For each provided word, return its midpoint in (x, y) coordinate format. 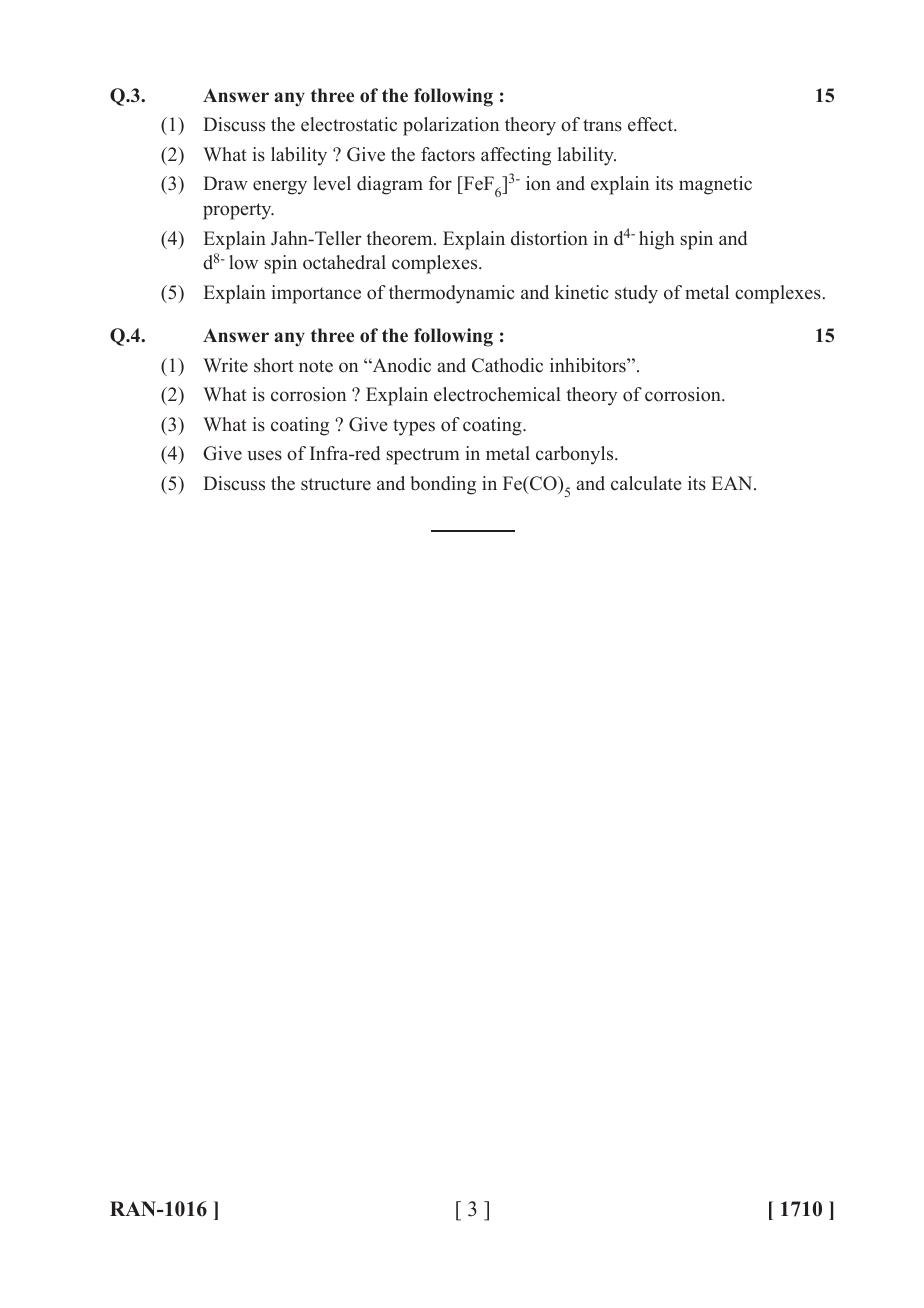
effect (651, 124)
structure (336, 484)
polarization (451, 126)
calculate (646, 483)
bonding (443, 485)
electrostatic (349, 124)
